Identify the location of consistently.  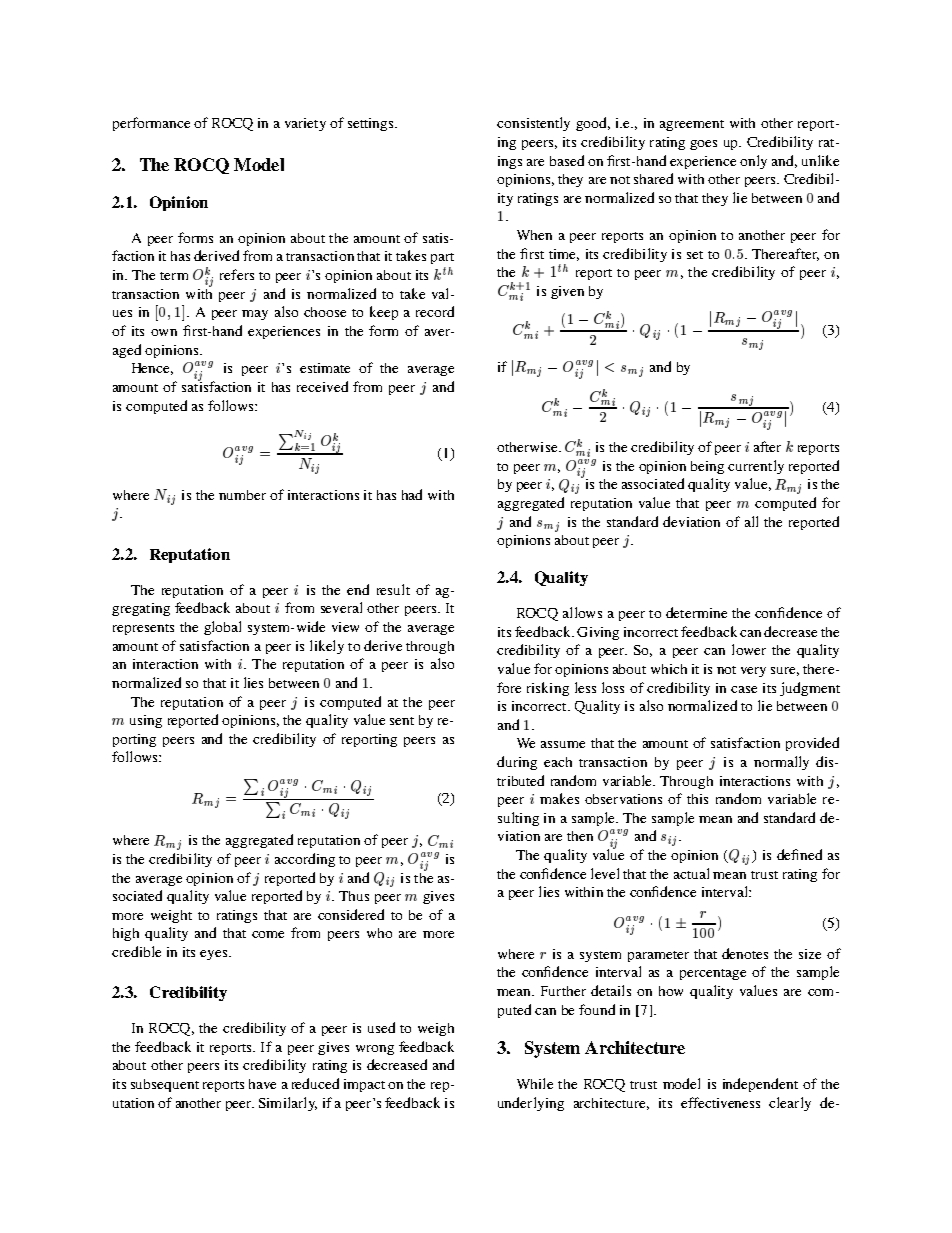
(533, 124).
